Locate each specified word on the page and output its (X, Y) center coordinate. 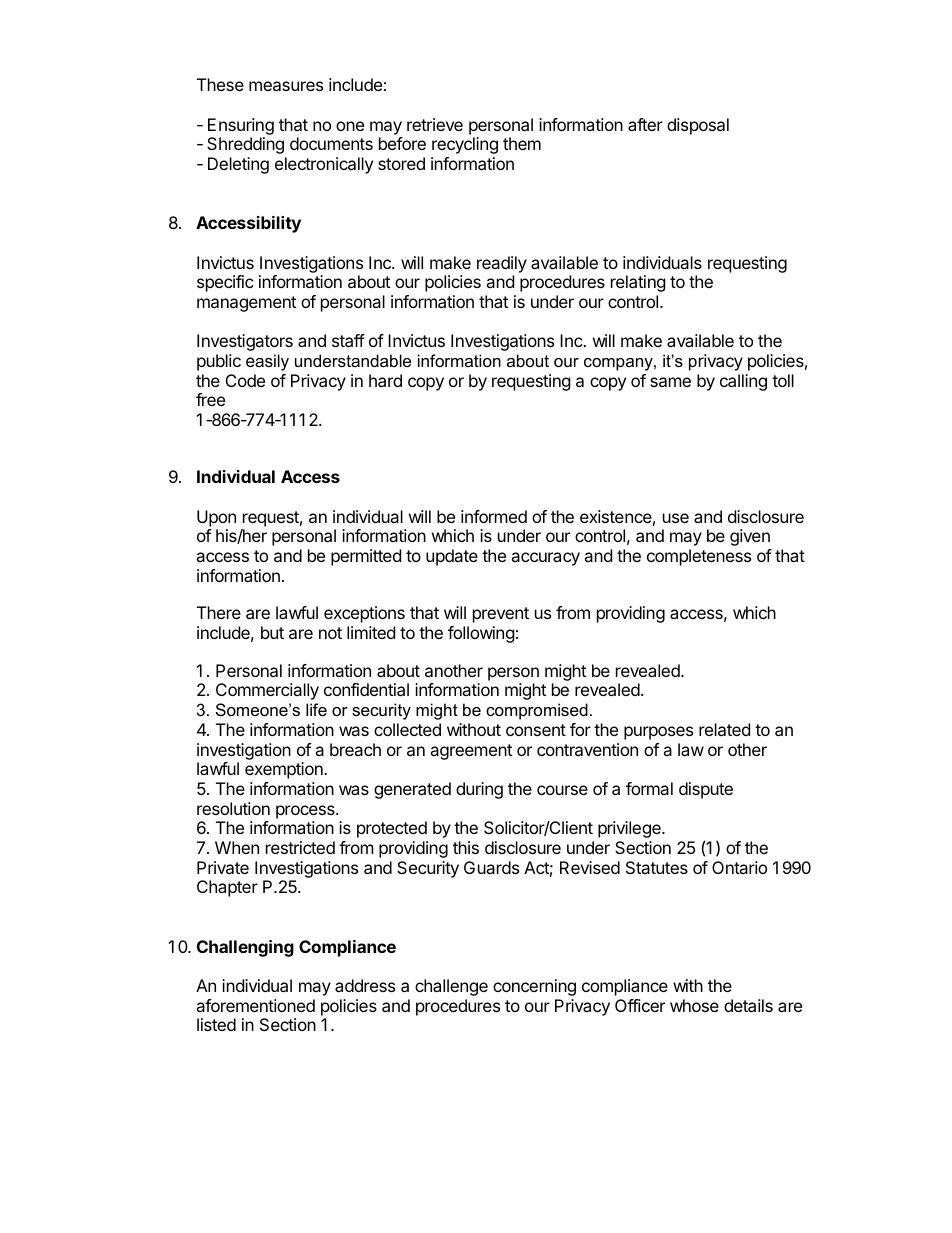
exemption (285, 770)
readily (502, 264)
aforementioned (255, 1005)
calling (743, 382)
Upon (216, 518)
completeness (699, 557)
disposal (698, 126)
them (522, 143)
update (452, 557)
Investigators (245, 342)
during (479, 790)
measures (286, 86)
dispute (706, 790)
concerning (534, 987)
